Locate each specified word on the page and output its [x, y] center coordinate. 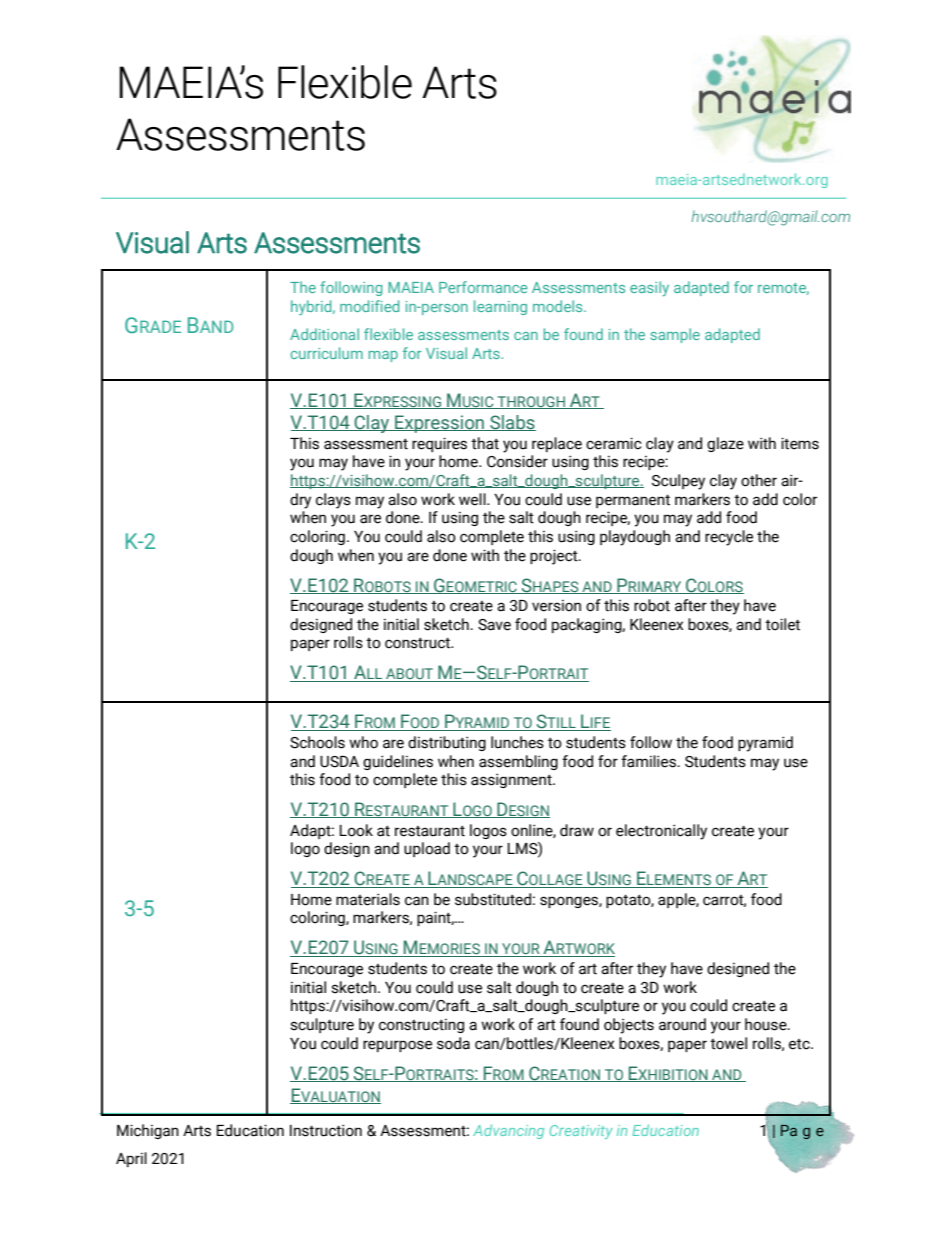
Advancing [508, 1131]
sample [675, 335]
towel [728, 1043]
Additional [324, 334]
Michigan [148, 1131]
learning [500, 307]
